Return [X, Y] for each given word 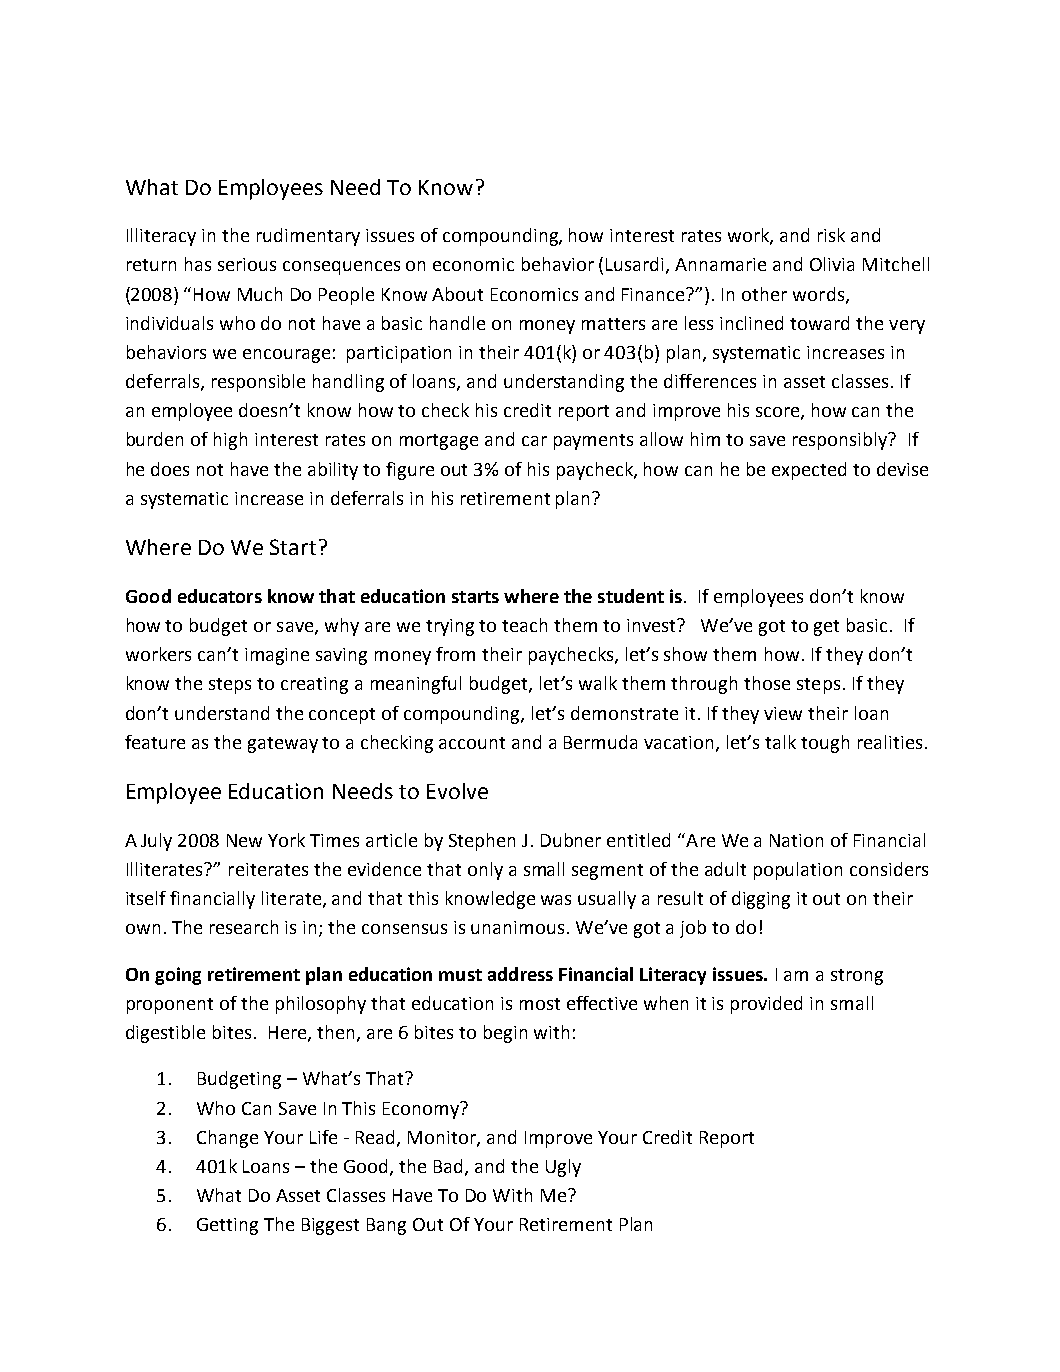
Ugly [563, 1168]
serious [247, 264]
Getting [227, 1226]
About [457, 294]
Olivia [832, 264]
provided [766, 1005]
